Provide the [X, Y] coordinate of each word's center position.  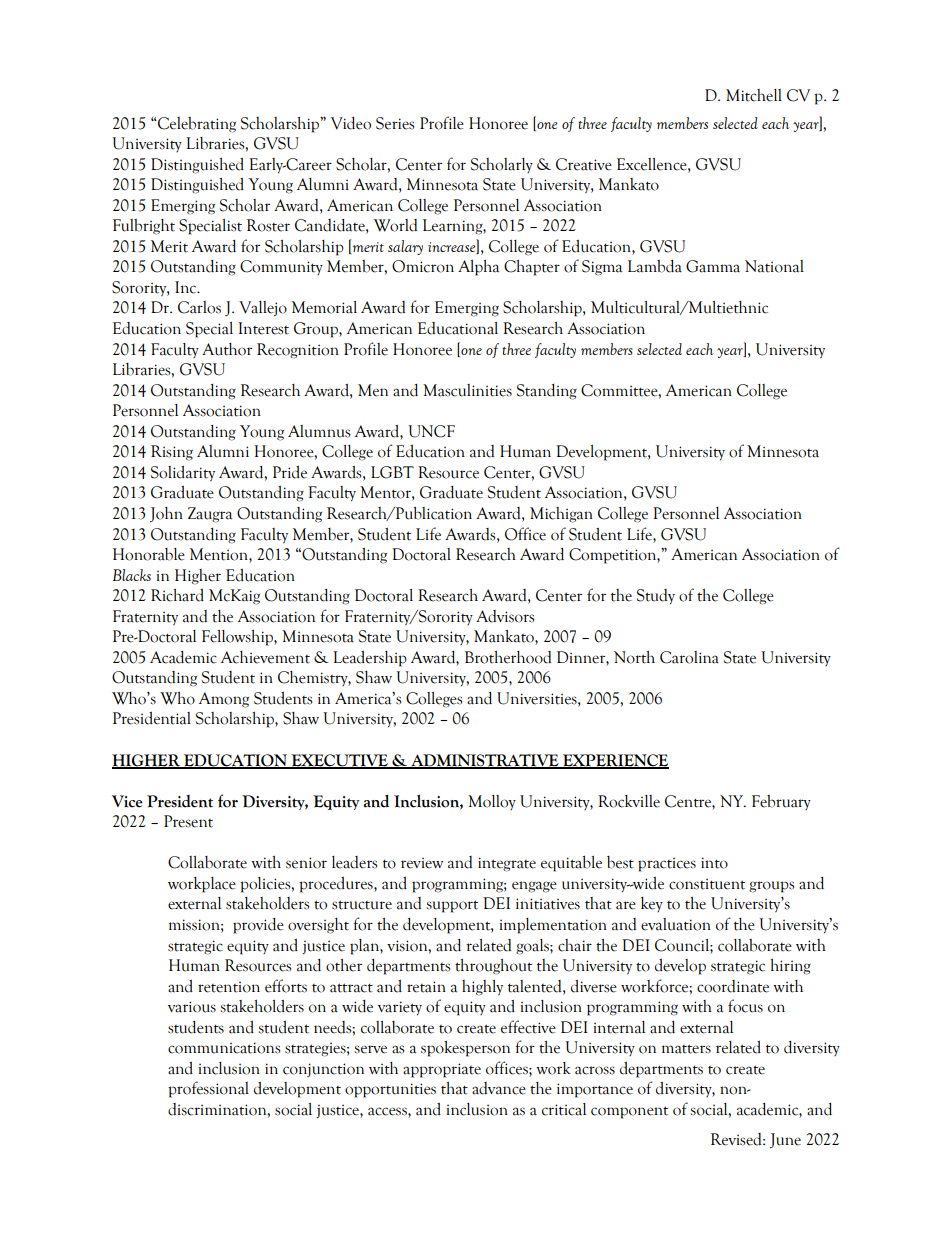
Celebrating [196, 125]
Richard [177, 595]
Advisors [505, 616]
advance [499, 1088]
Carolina [689, 657]
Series [395, 123]
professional [208, 1089]
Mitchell [754, 95]
